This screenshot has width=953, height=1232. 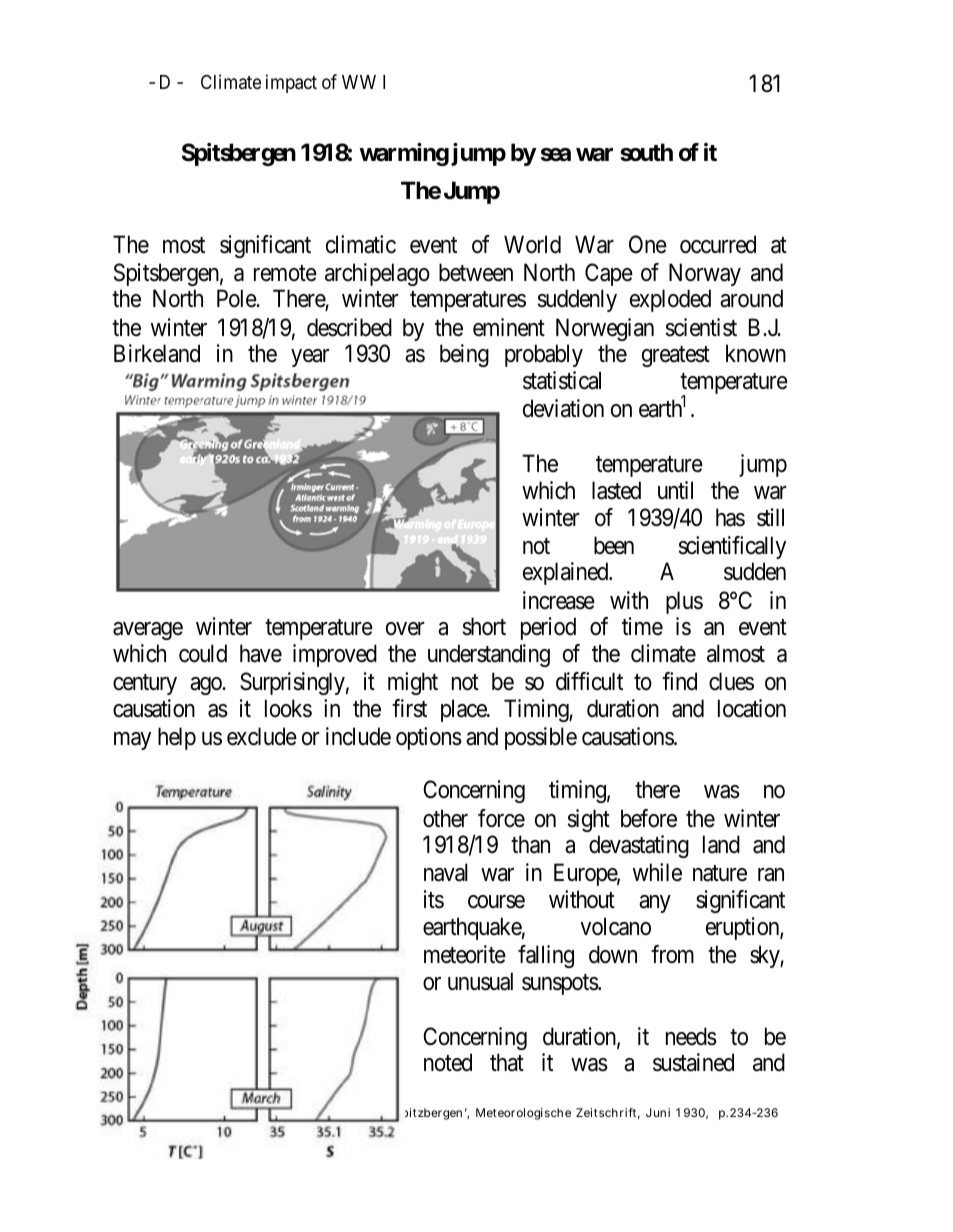 I want to click on being, so click(x=464, y=355).
